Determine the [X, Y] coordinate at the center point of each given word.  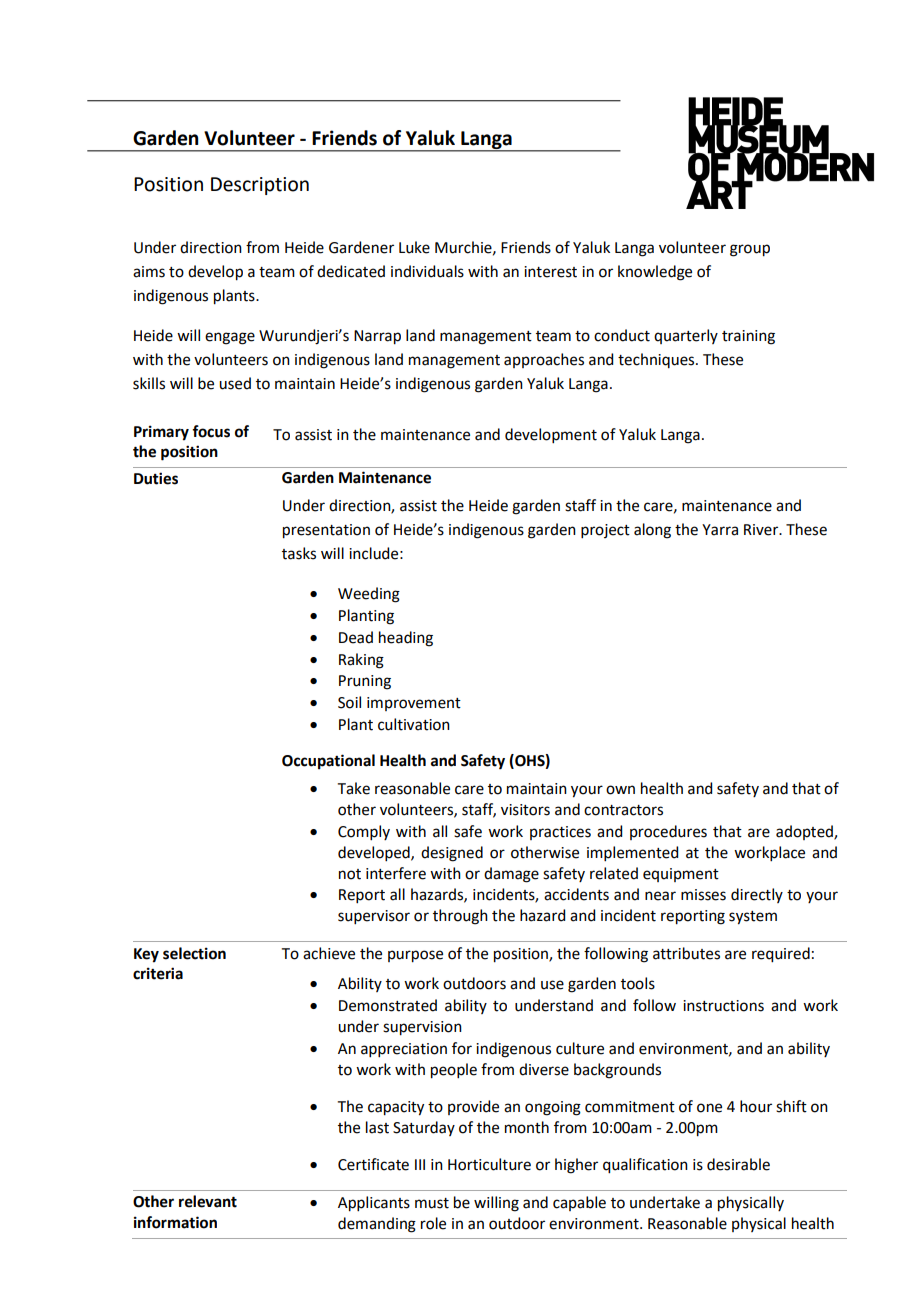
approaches [544, 360]
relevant [208, 1201]
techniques [657, 360]
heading [406, 639]
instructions [723, 1006]
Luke [414, 247]
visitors [525, 810]
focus [211, 431]
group [750, 250]
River [762, 530]
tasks [299, 553]
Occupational [328, 762]
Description [260, 186]
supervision [422, 1028]
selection [194, 953]
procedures [668, 832]
